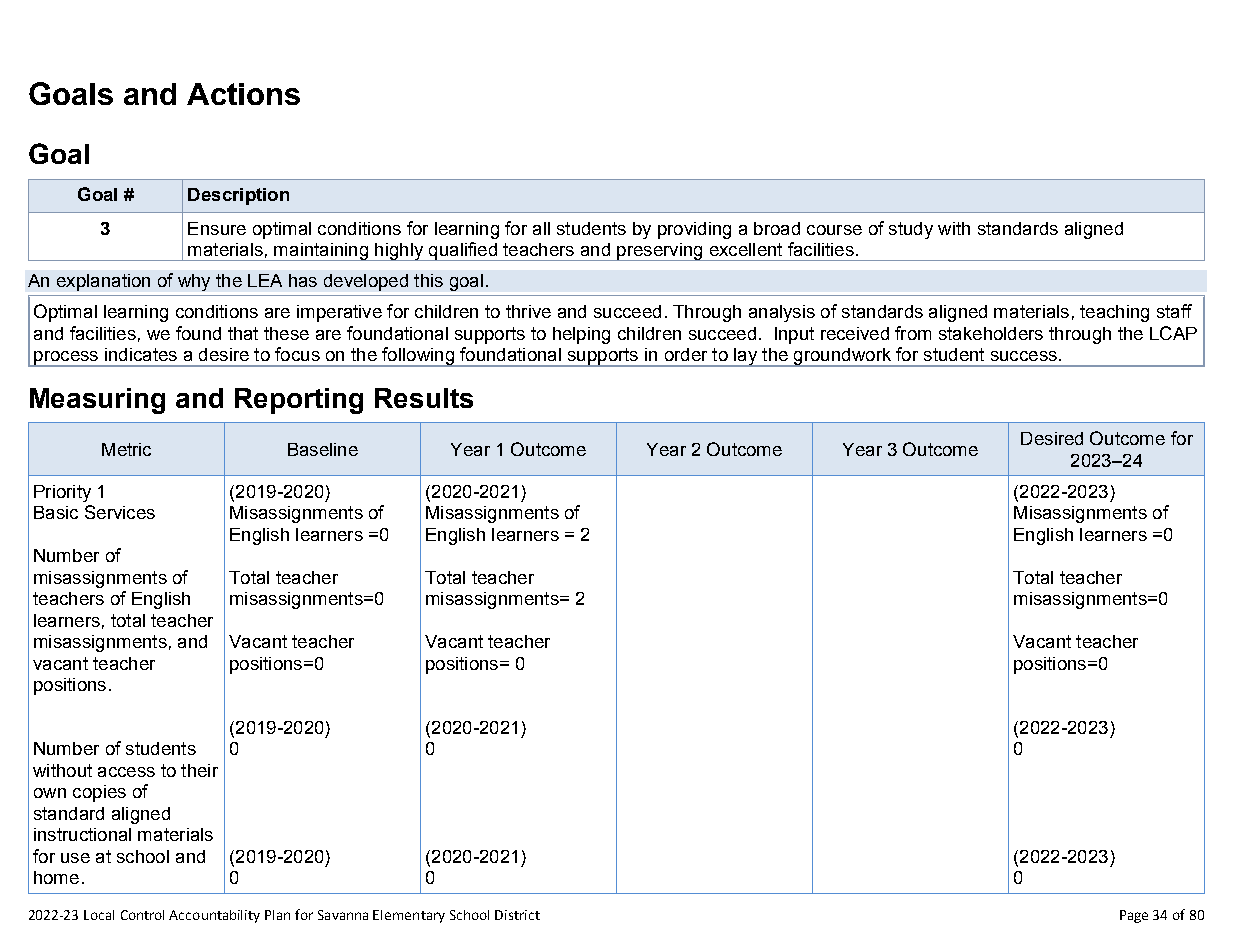 The height and width of the screenshot is (952, 1233). What do you see at coordinates (911, 230) in the screenshot?
I see `study` at bounding box center [911, 230].
